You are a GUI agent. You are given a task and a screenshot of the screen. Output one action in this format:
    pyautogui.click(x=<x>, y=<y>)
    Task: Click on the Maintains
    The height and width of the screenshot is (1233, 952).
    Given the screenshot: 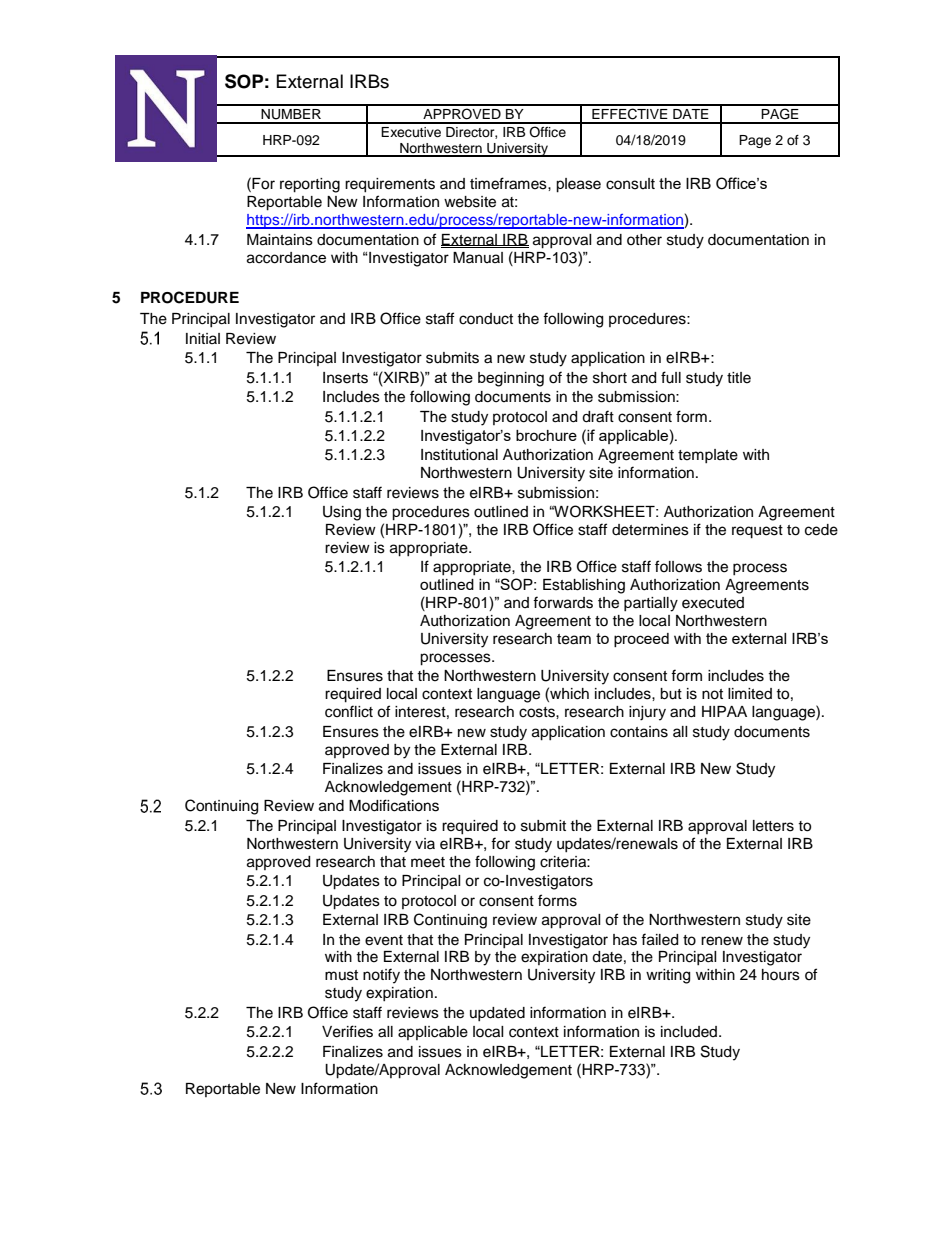 What is the action you would take?
    pyautogui.click(x=280, y=240)
